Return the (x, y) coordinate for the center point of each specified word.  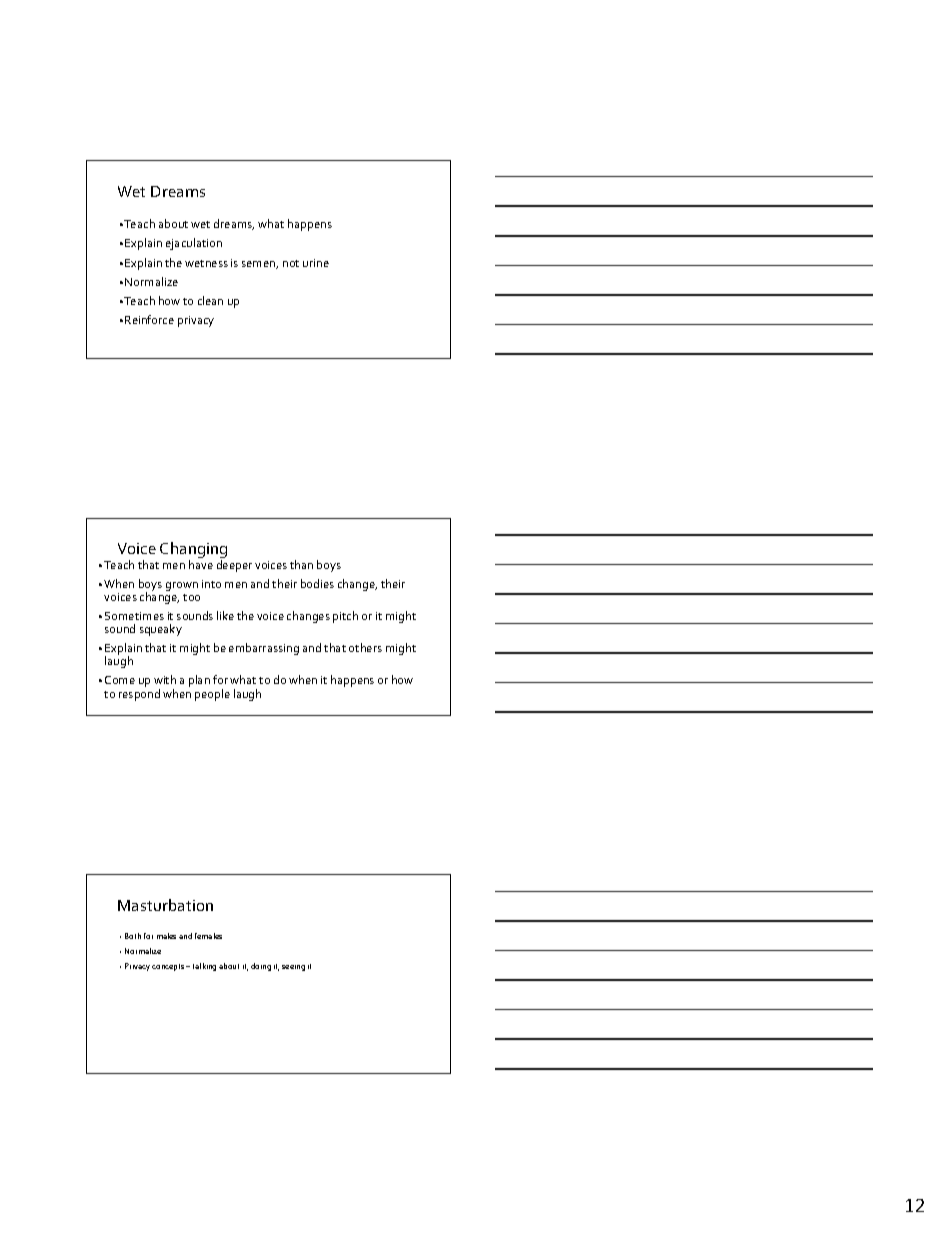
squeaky (161, 630)
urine (316, 263)
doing (261, 967)
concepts (169, 967)
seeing (293, 968)
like (225, 615)
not (291, 263)
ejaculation (194, 244)
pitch (345, 617)
